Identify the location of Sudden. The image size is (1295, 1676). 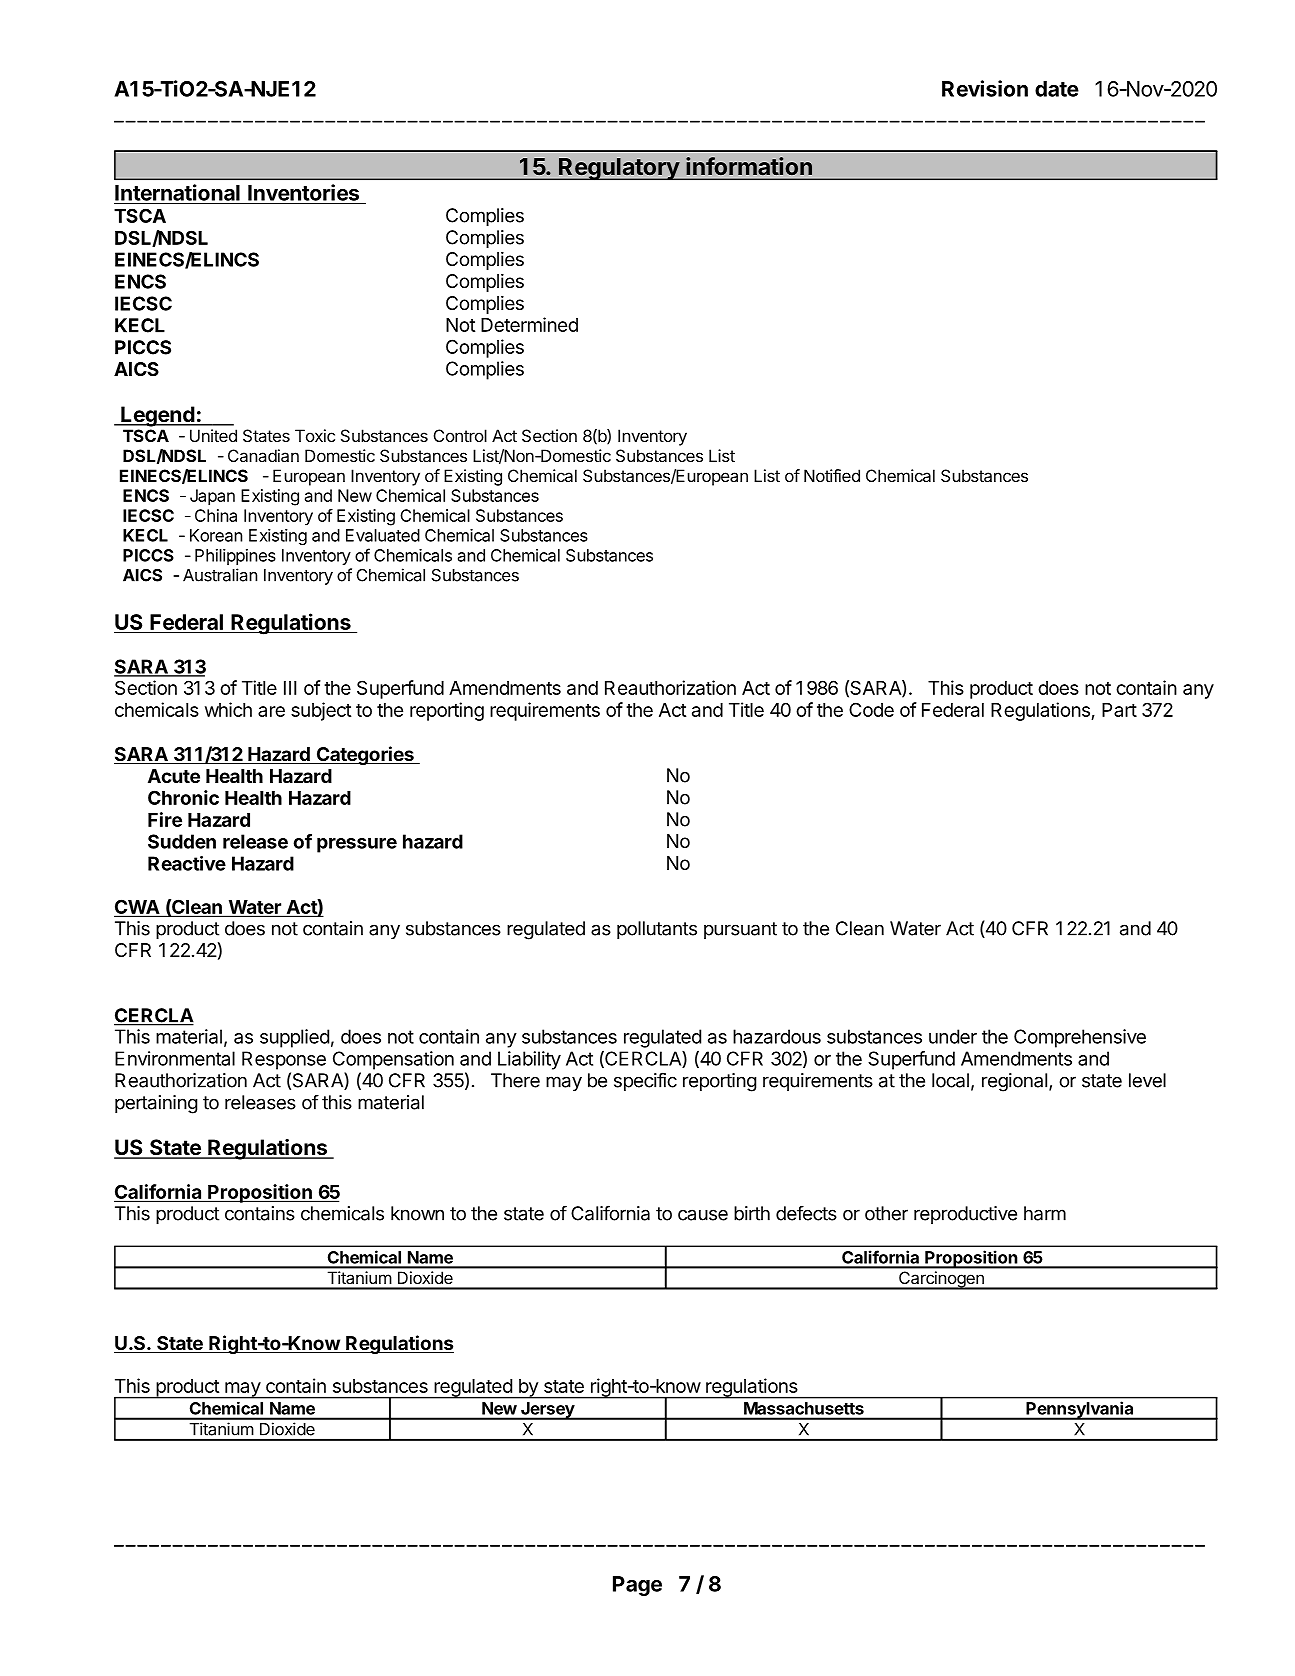
(182, 841).
